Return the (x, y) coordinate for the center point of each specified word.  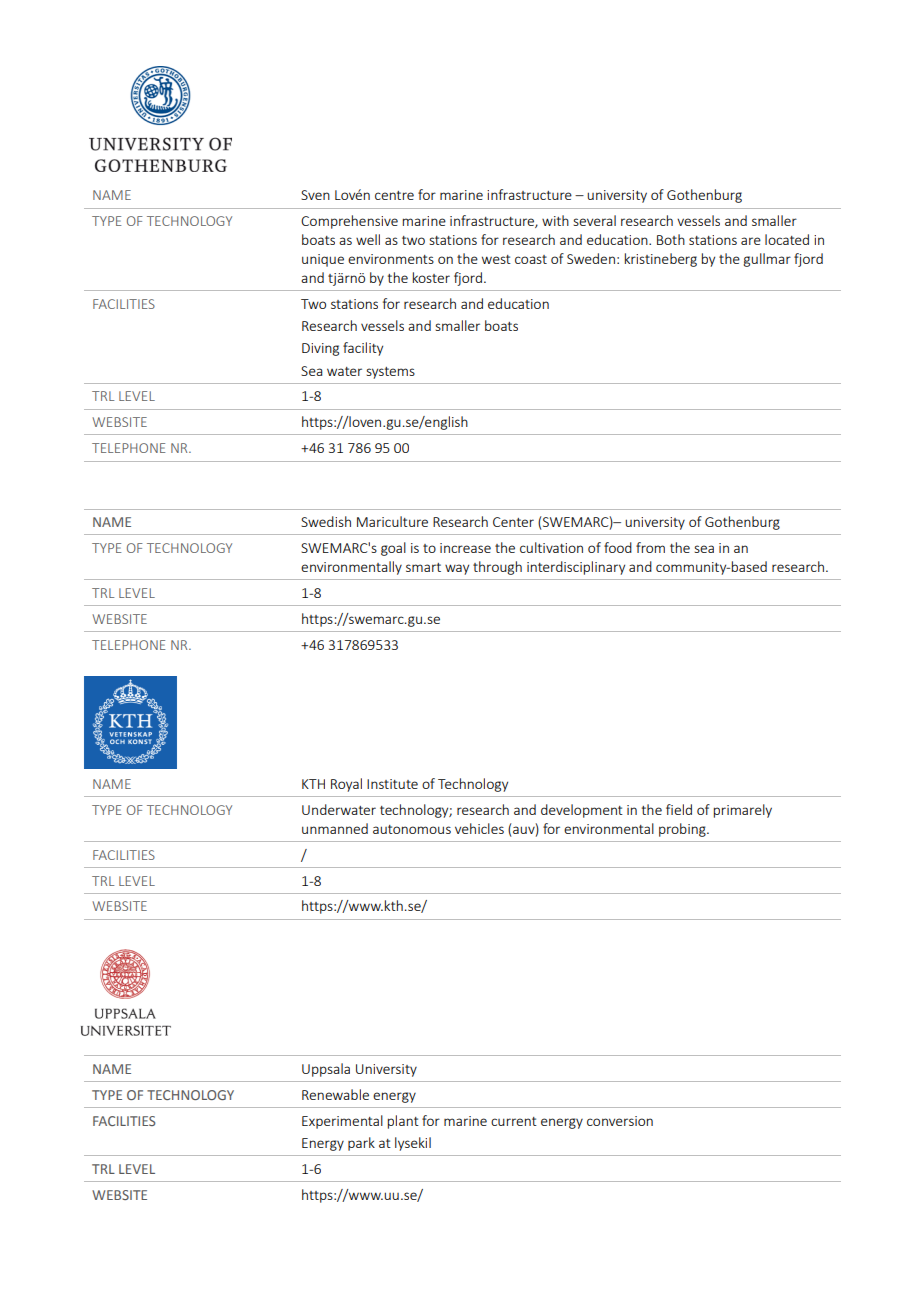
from (650, 547)
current (514, 1121)
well (368, 239)
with (555, 220)
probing (683, 830)
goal (393, 549)
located (787, 239)
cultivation (551, 547)
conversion (620, 1121)
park (361, 1144)
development (582, 811)
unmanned (335, 828)
